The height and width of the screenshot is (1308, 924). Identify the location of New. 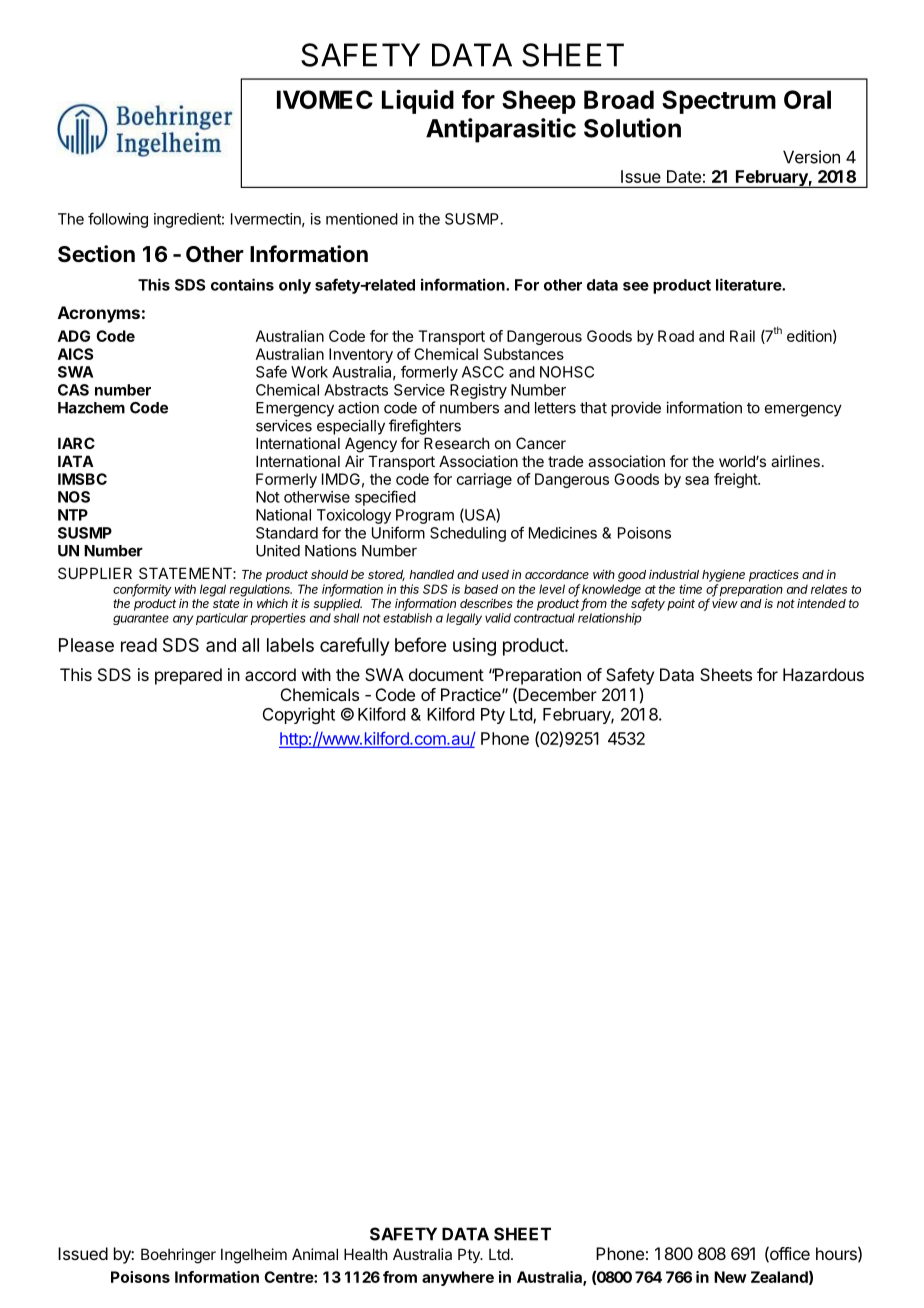
(730, 1277).
